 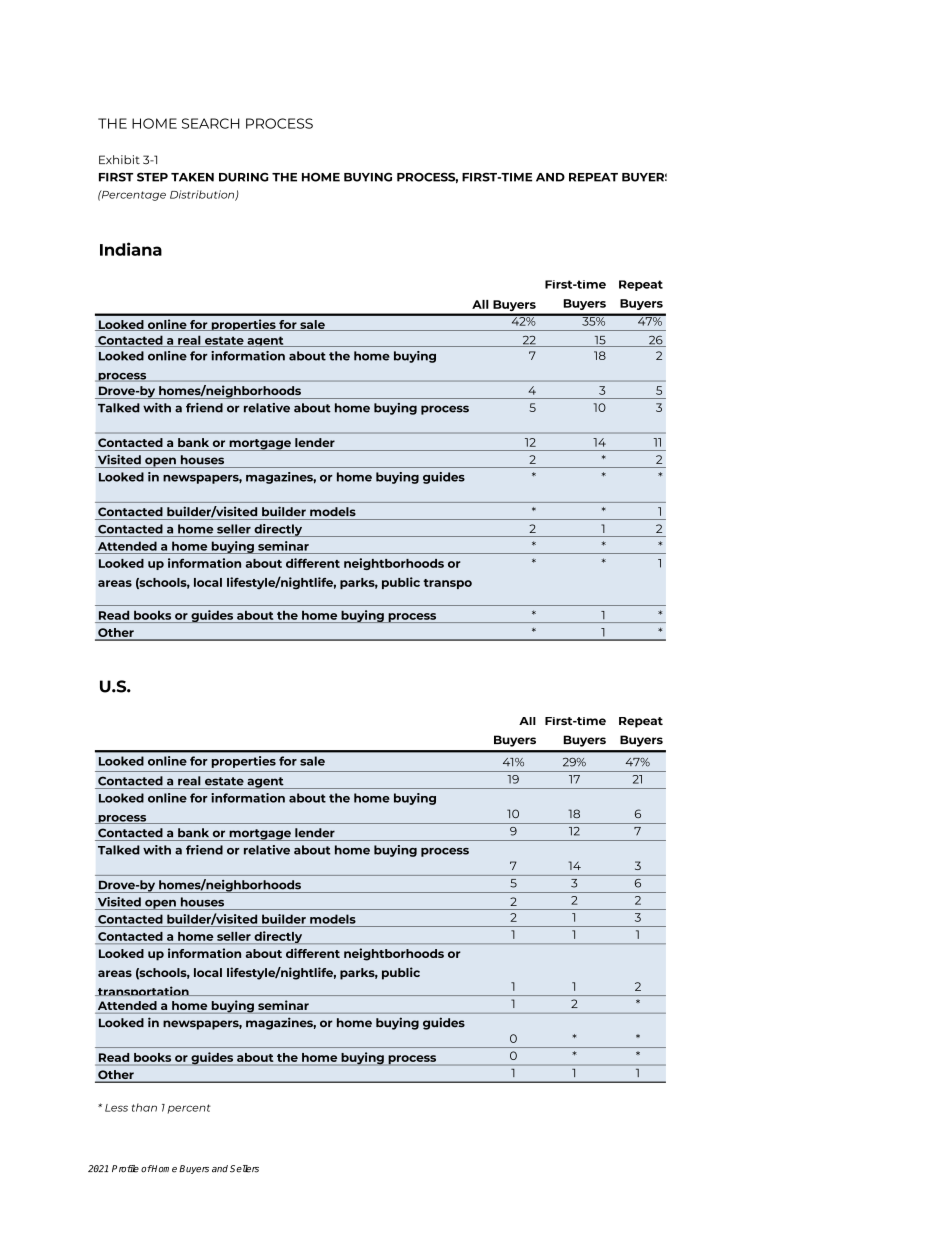 I want to click on Indiana, so click(x=131, y=249).
